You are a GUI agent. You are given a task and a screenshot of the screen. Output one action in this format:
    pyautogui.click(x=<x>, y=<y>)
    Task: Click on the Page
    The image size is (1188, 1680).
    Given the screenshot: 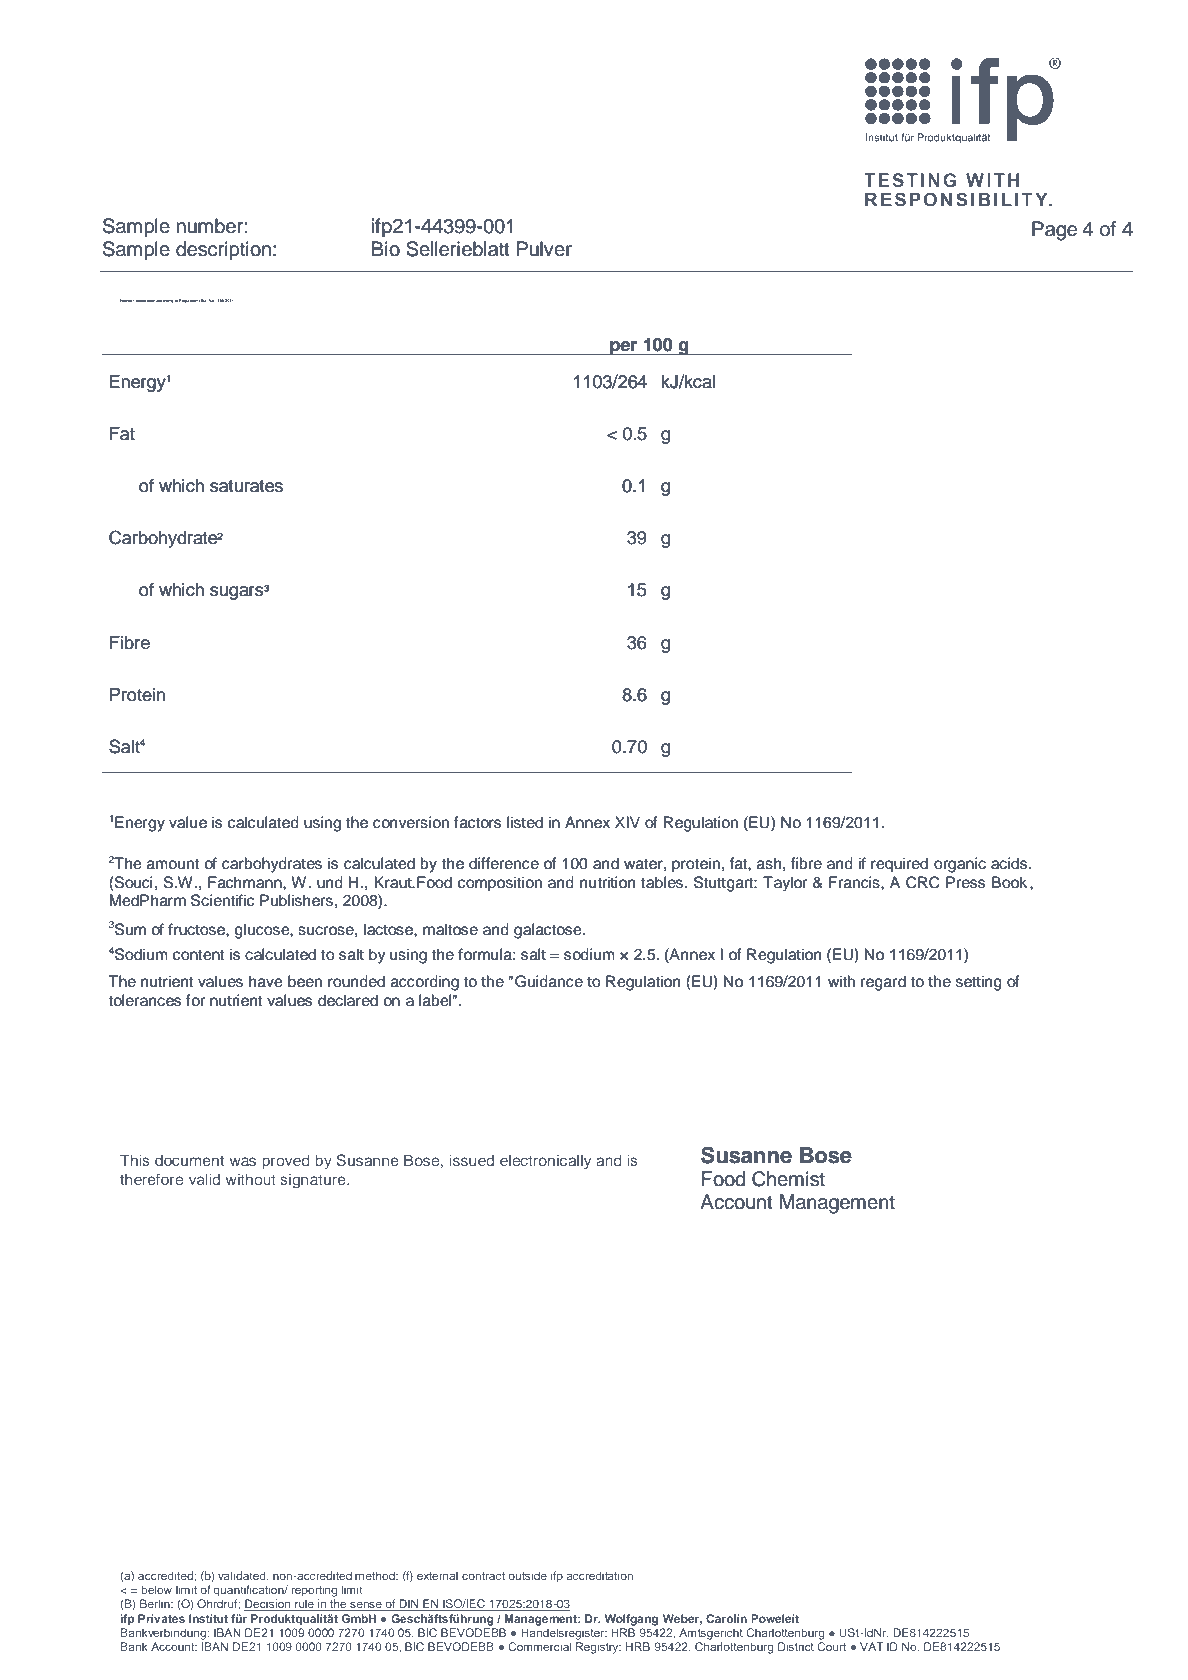 What is the action you would take?
    pyautogui.click(x=1054, y=231)
